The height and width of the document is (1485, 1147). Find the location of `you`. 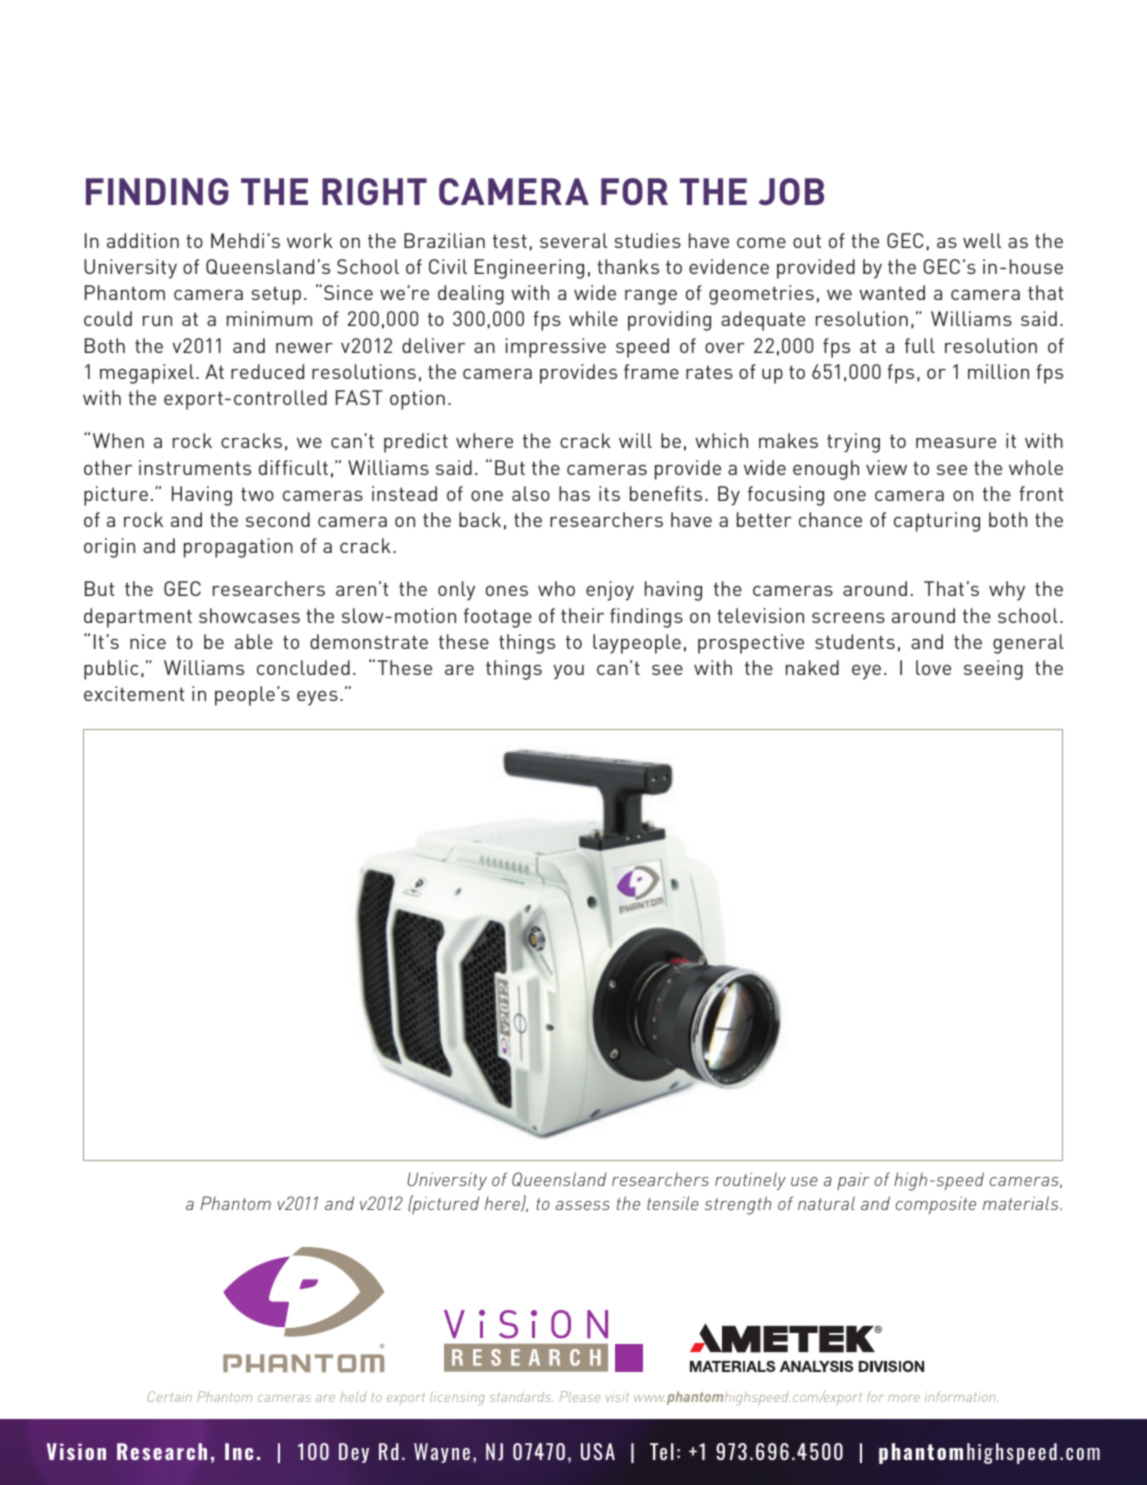

you is located at coordinates (568, 672).
